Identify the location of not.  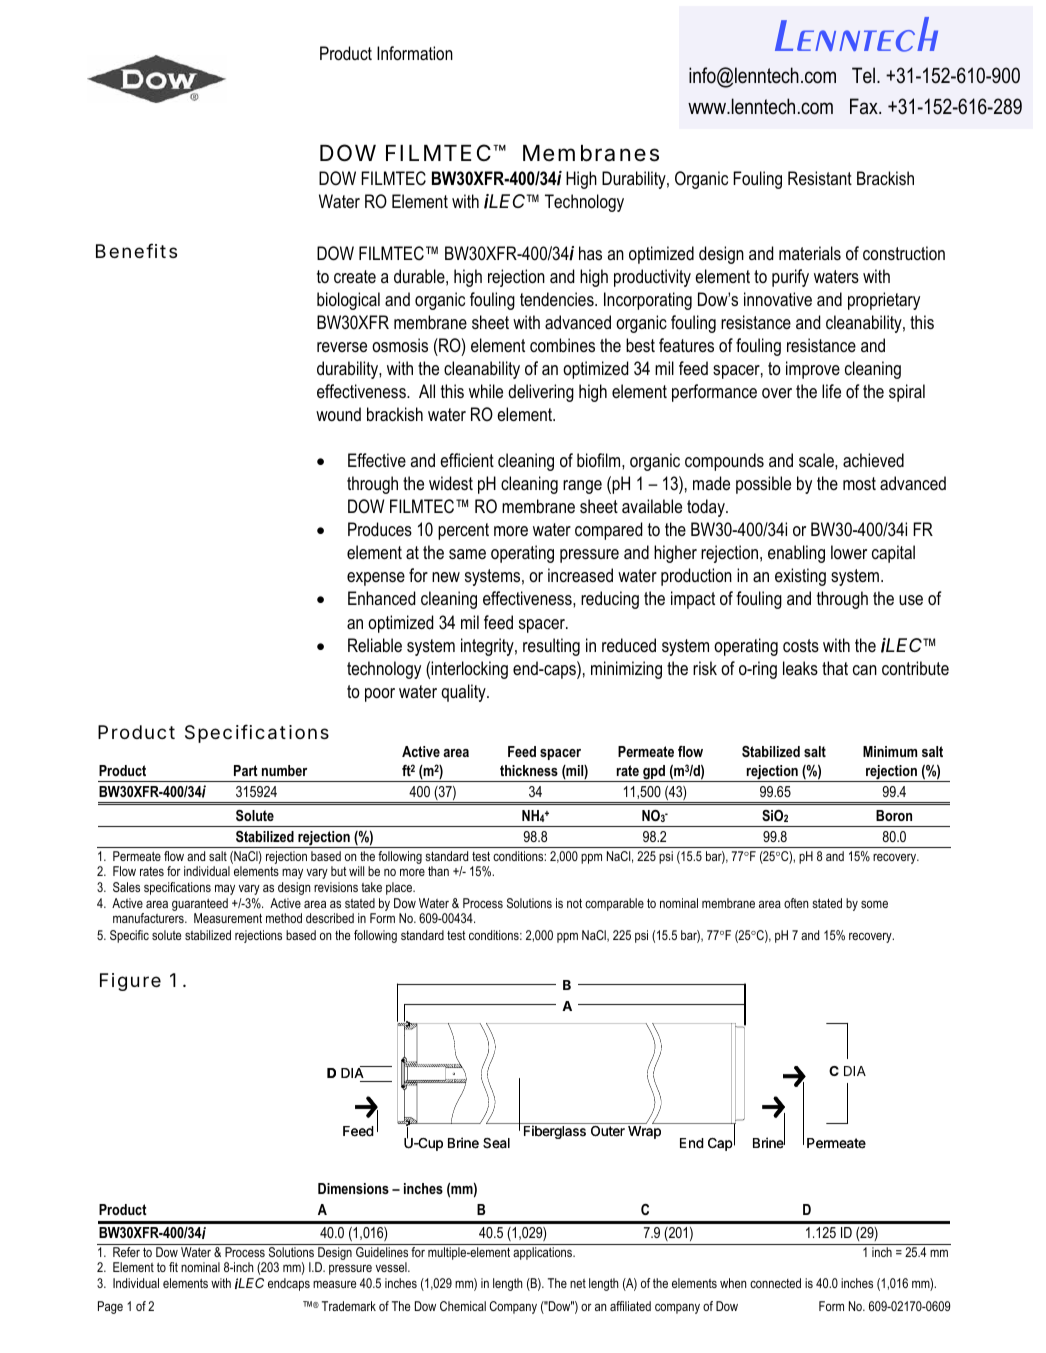
(574, 903).
